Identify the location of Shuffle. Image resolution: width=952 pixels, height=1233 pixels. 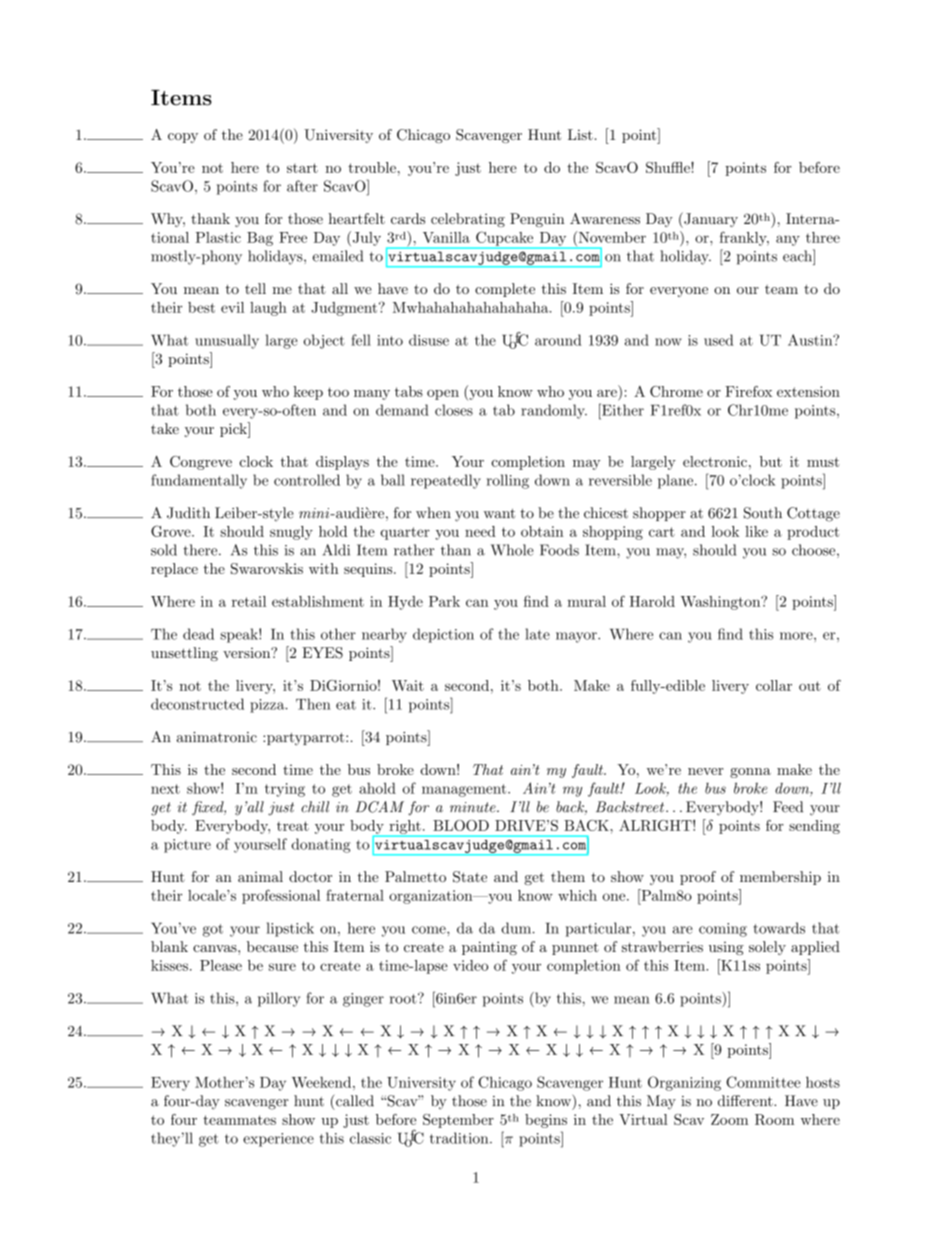
(669, 167).
